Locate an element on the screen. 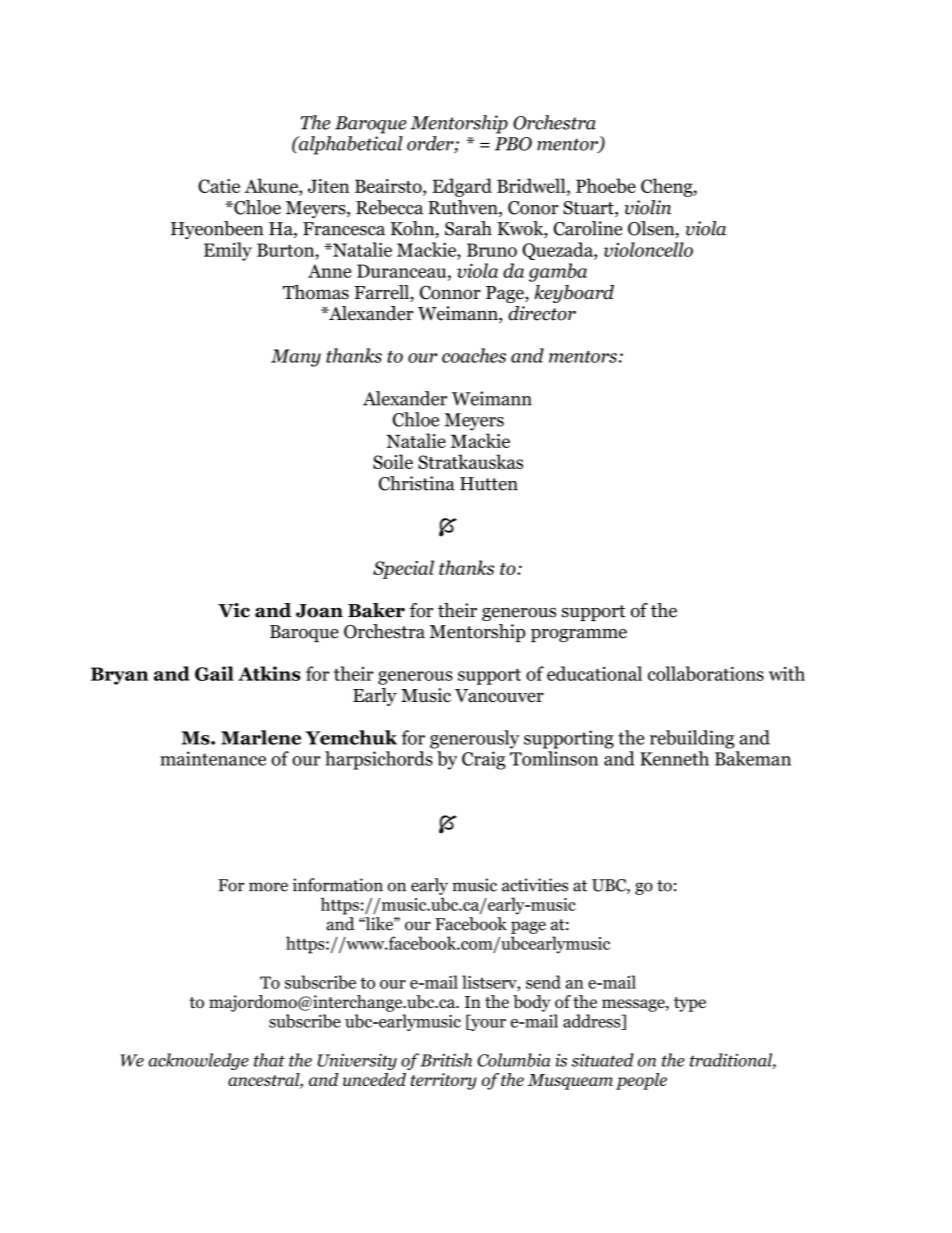 This screenshot has height=1233, width=952. Many is located at coordinates (296, 358).
